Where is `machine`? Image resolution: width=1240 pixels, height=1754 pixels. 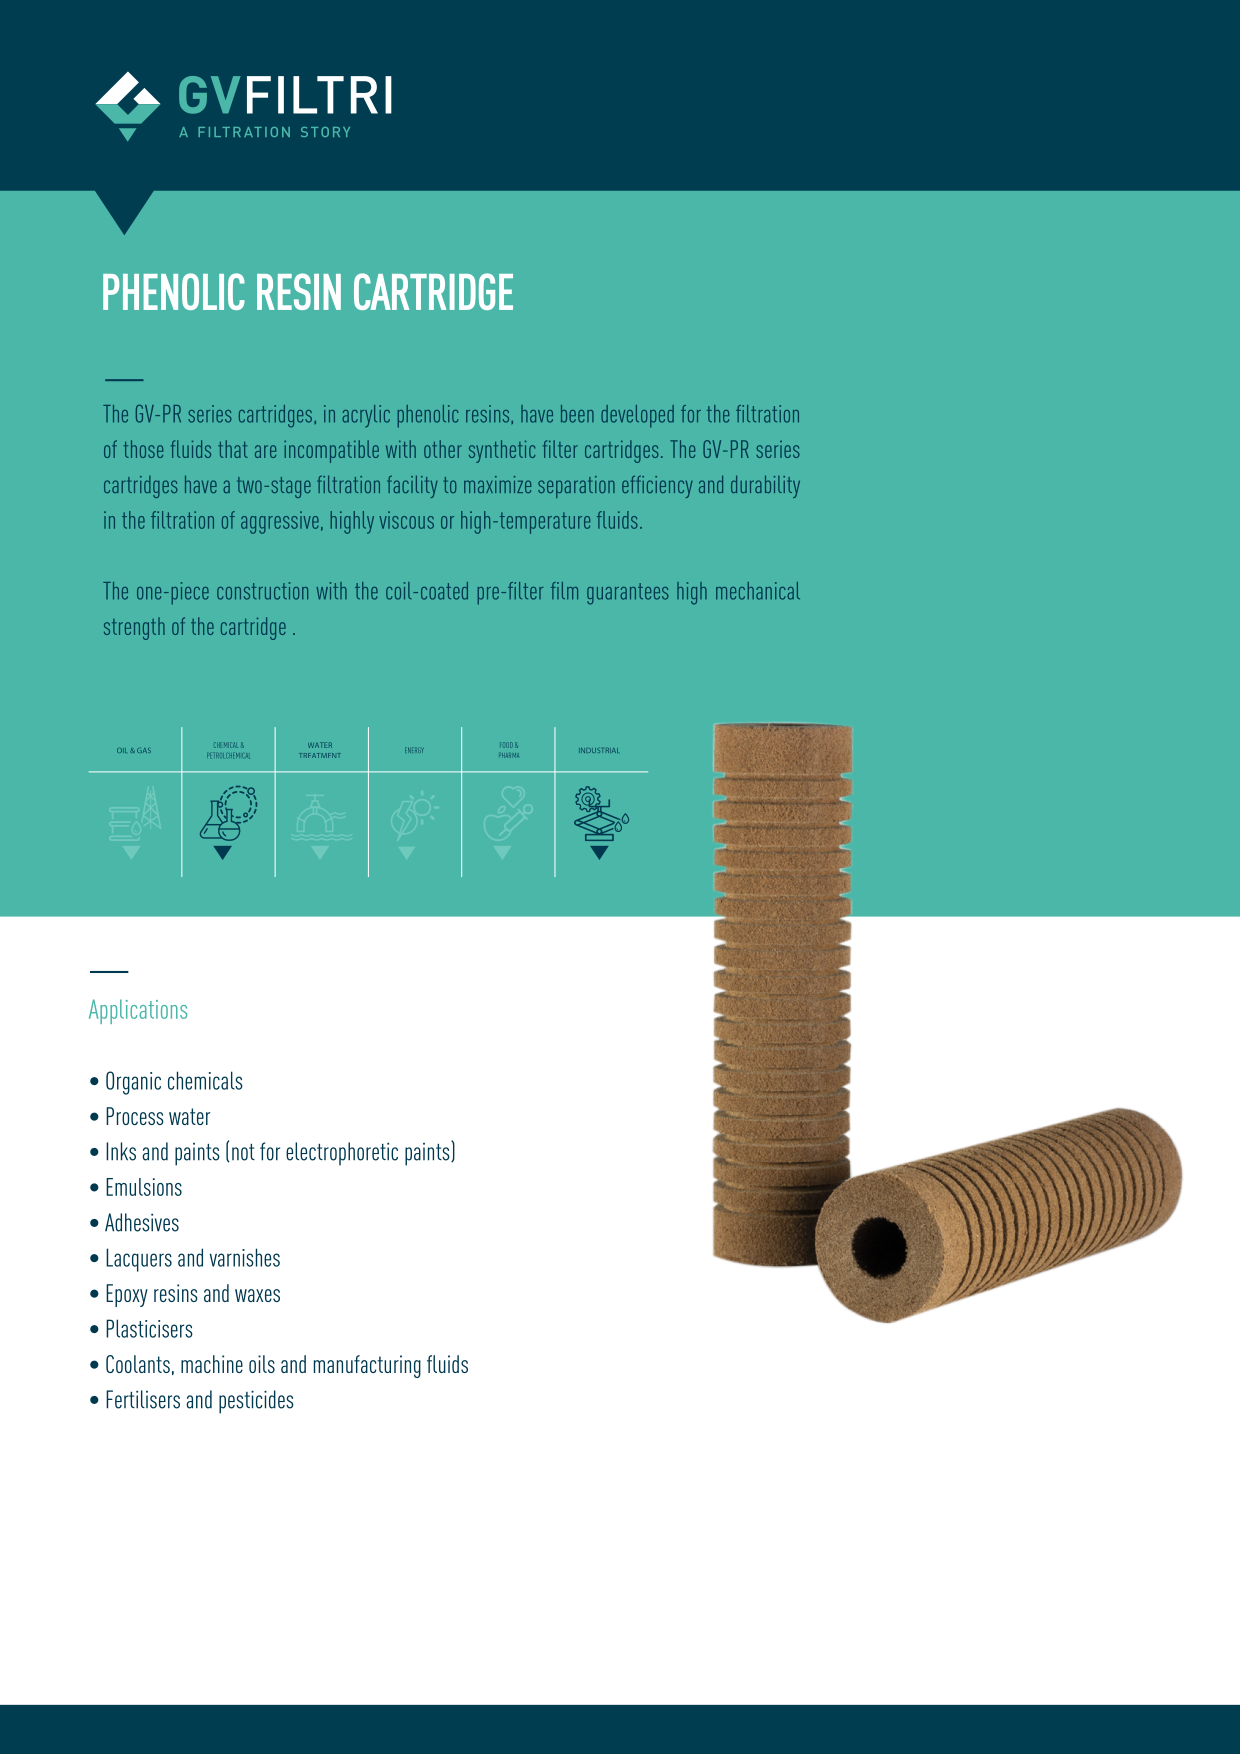
machine is located at coordinates (212, 1364).
